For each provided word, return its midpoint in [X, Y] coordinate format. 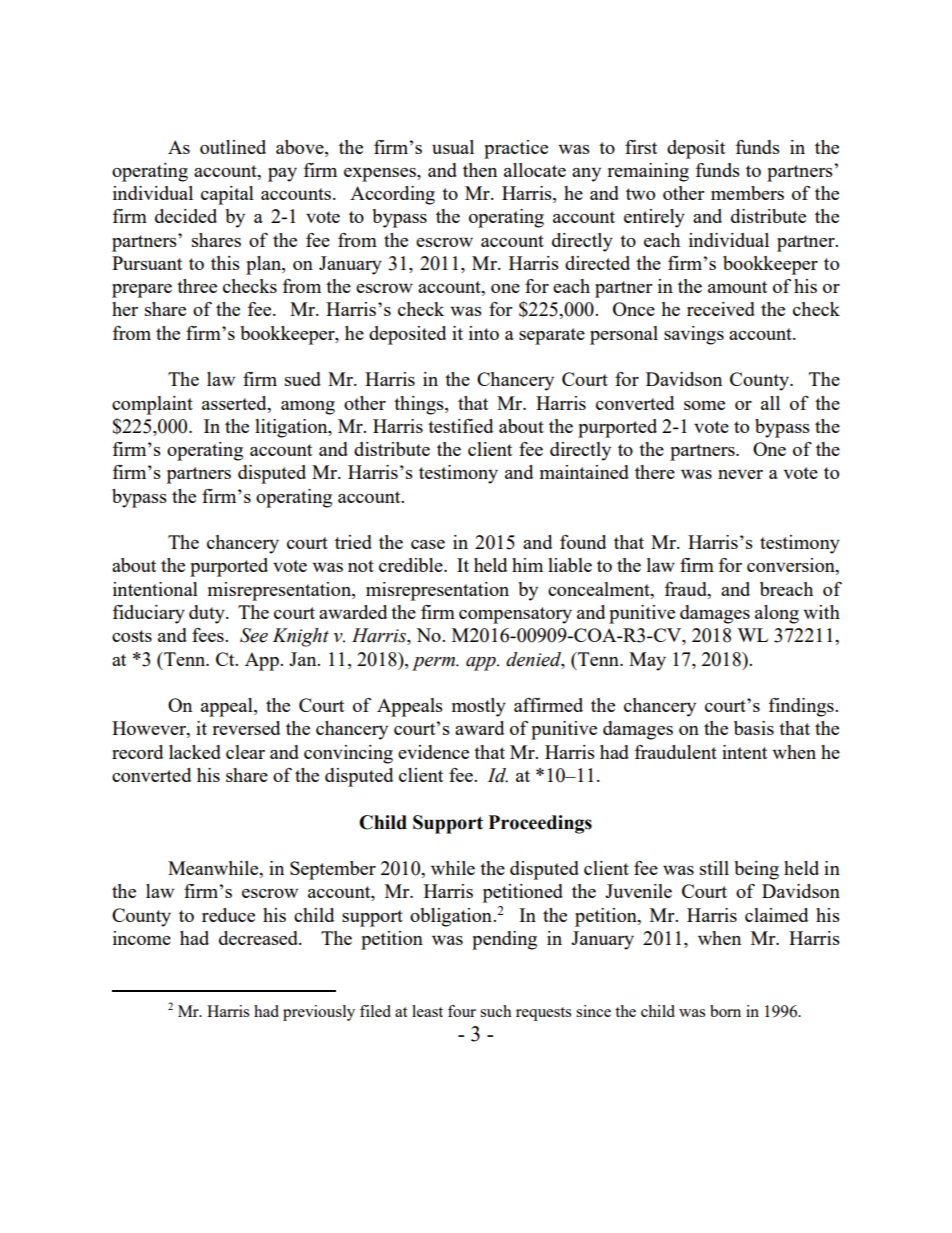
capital [227, 195]
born [725, 1011]
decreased [259, 938]
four [462, 1011]
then [480, 170]
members [747, 193]
